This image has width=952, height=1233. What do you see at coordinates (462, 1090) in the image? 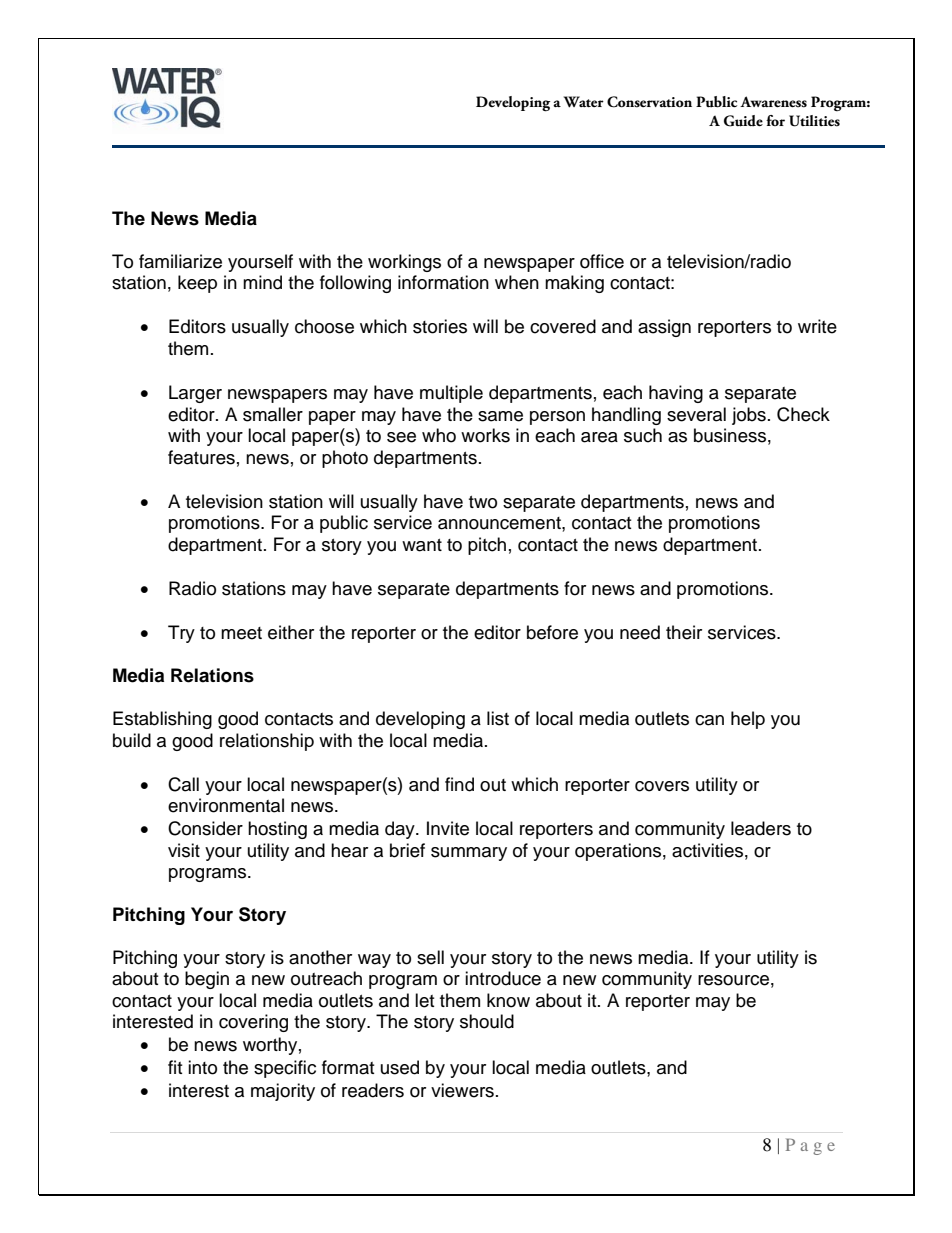
I see `viewers` at bounding box center [462, 1090].
